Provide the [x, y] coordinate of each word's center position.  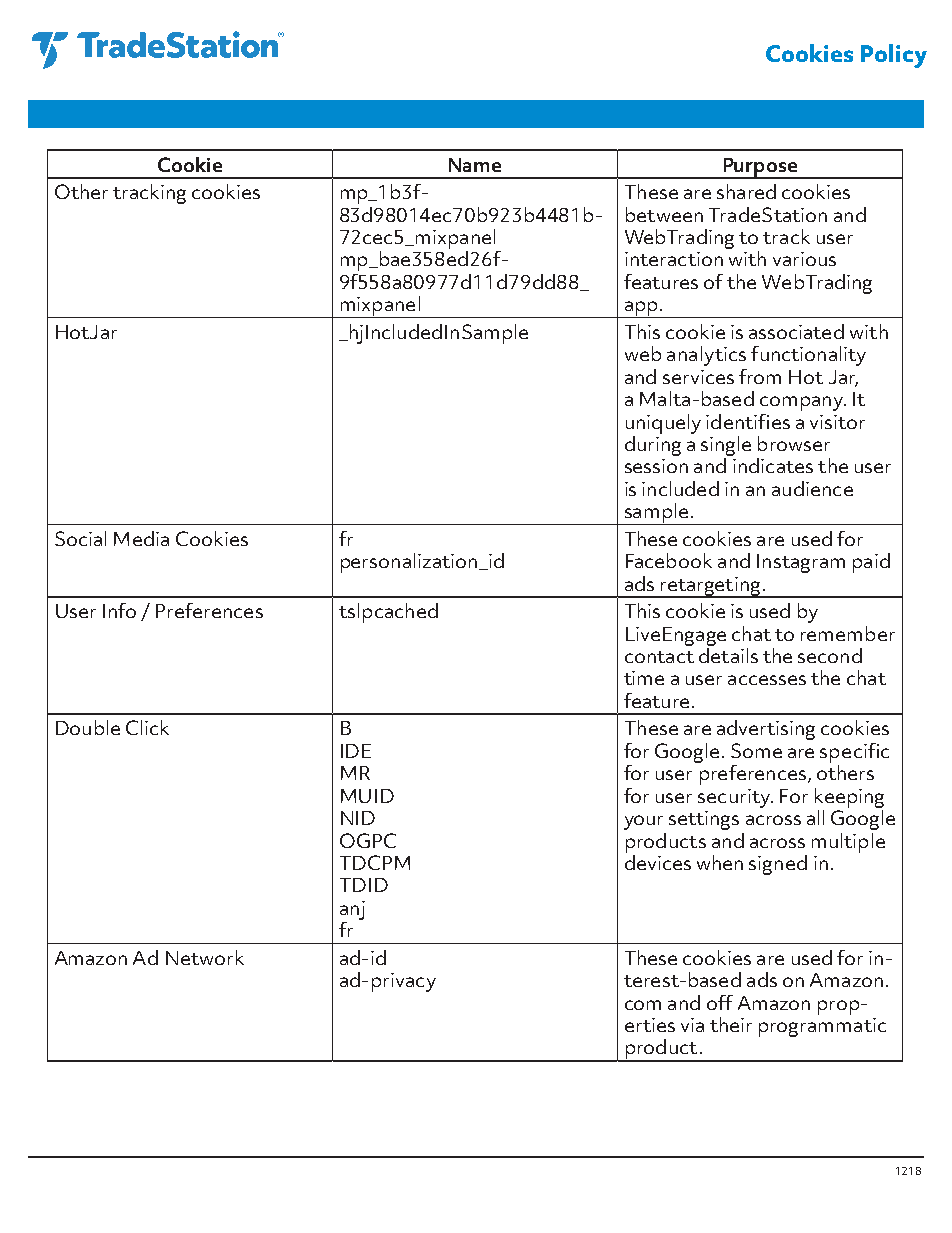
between [664, 214]
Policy [894, 56]
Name [475, 165]
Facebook [669, 560]
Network [205, 957]
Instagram [801, 563]
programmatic [822, 1027]
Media [141, 538]
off [720, 1002]
